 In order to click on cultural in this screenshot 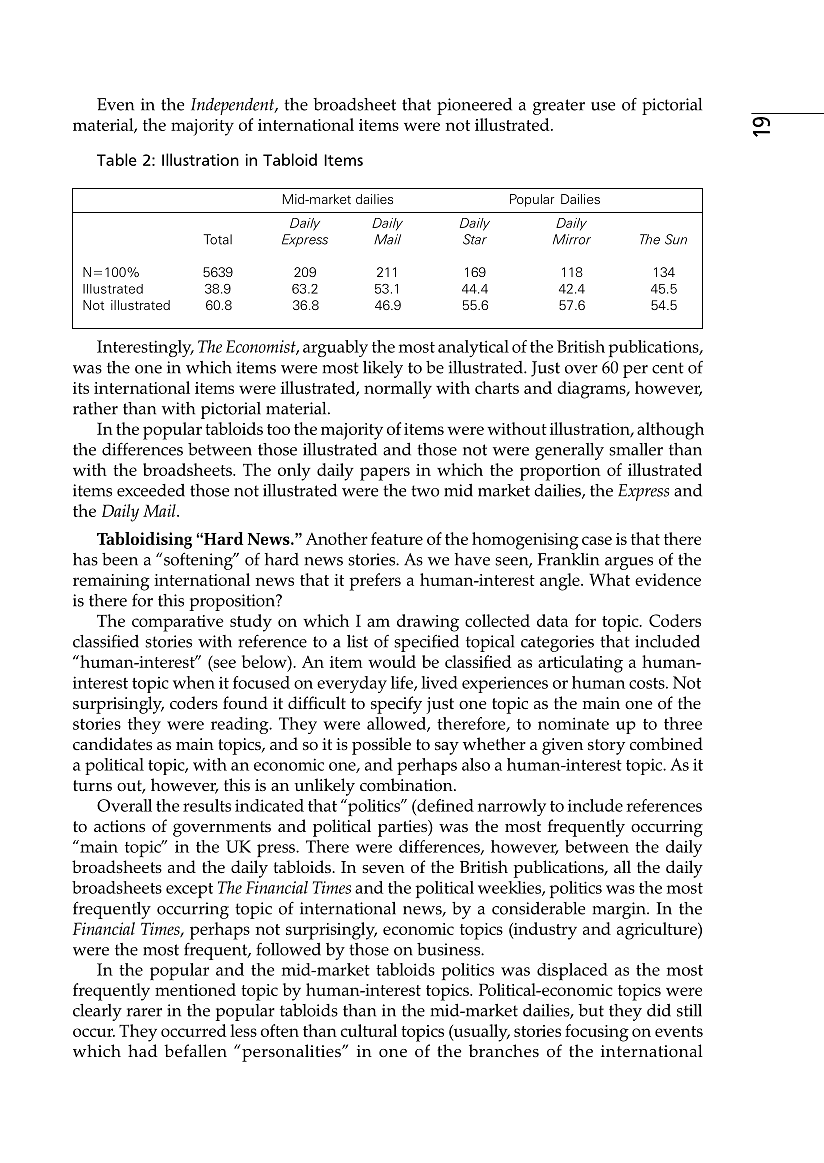, I will do `click(369, 1030)`.
